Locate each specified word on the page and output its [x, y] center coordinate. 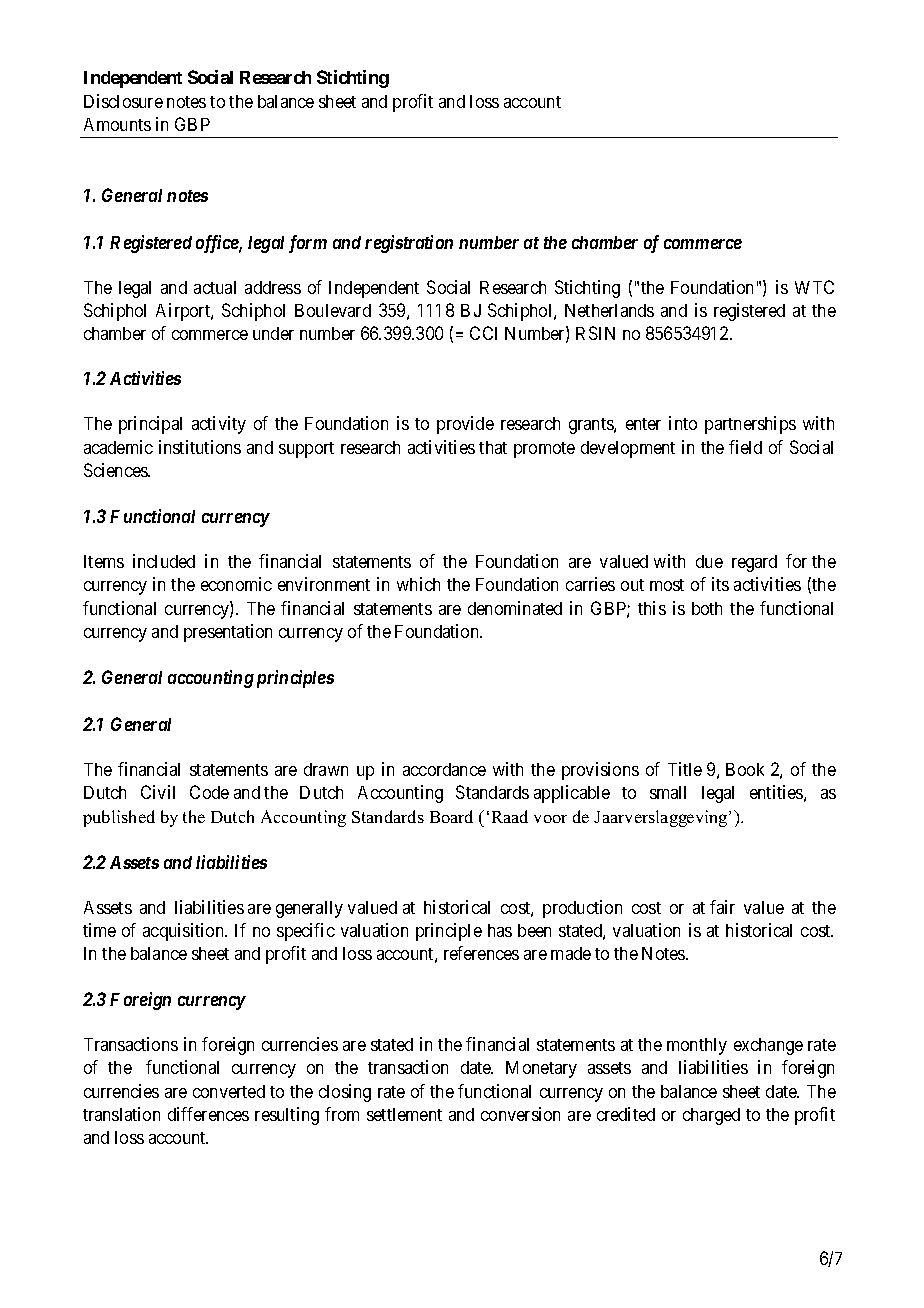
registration [409, 244]
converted [229, 1091]
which [418, 584]
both [707, 608]
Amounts [117, 124]
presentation [228, 633]
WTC [814, 287]
